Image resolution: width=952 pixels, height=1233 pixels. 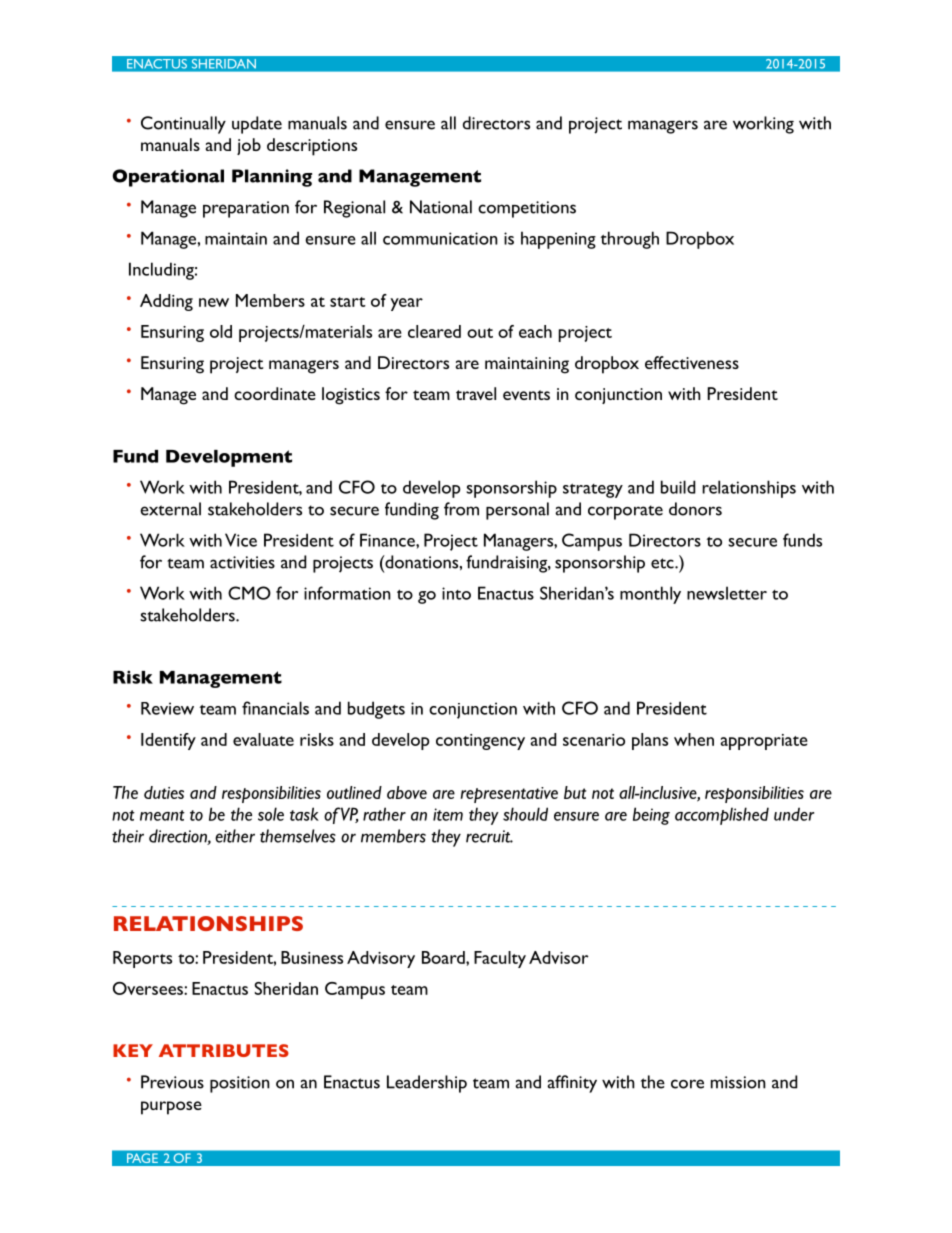 I want to click on either, so click(x=235, y=836).
